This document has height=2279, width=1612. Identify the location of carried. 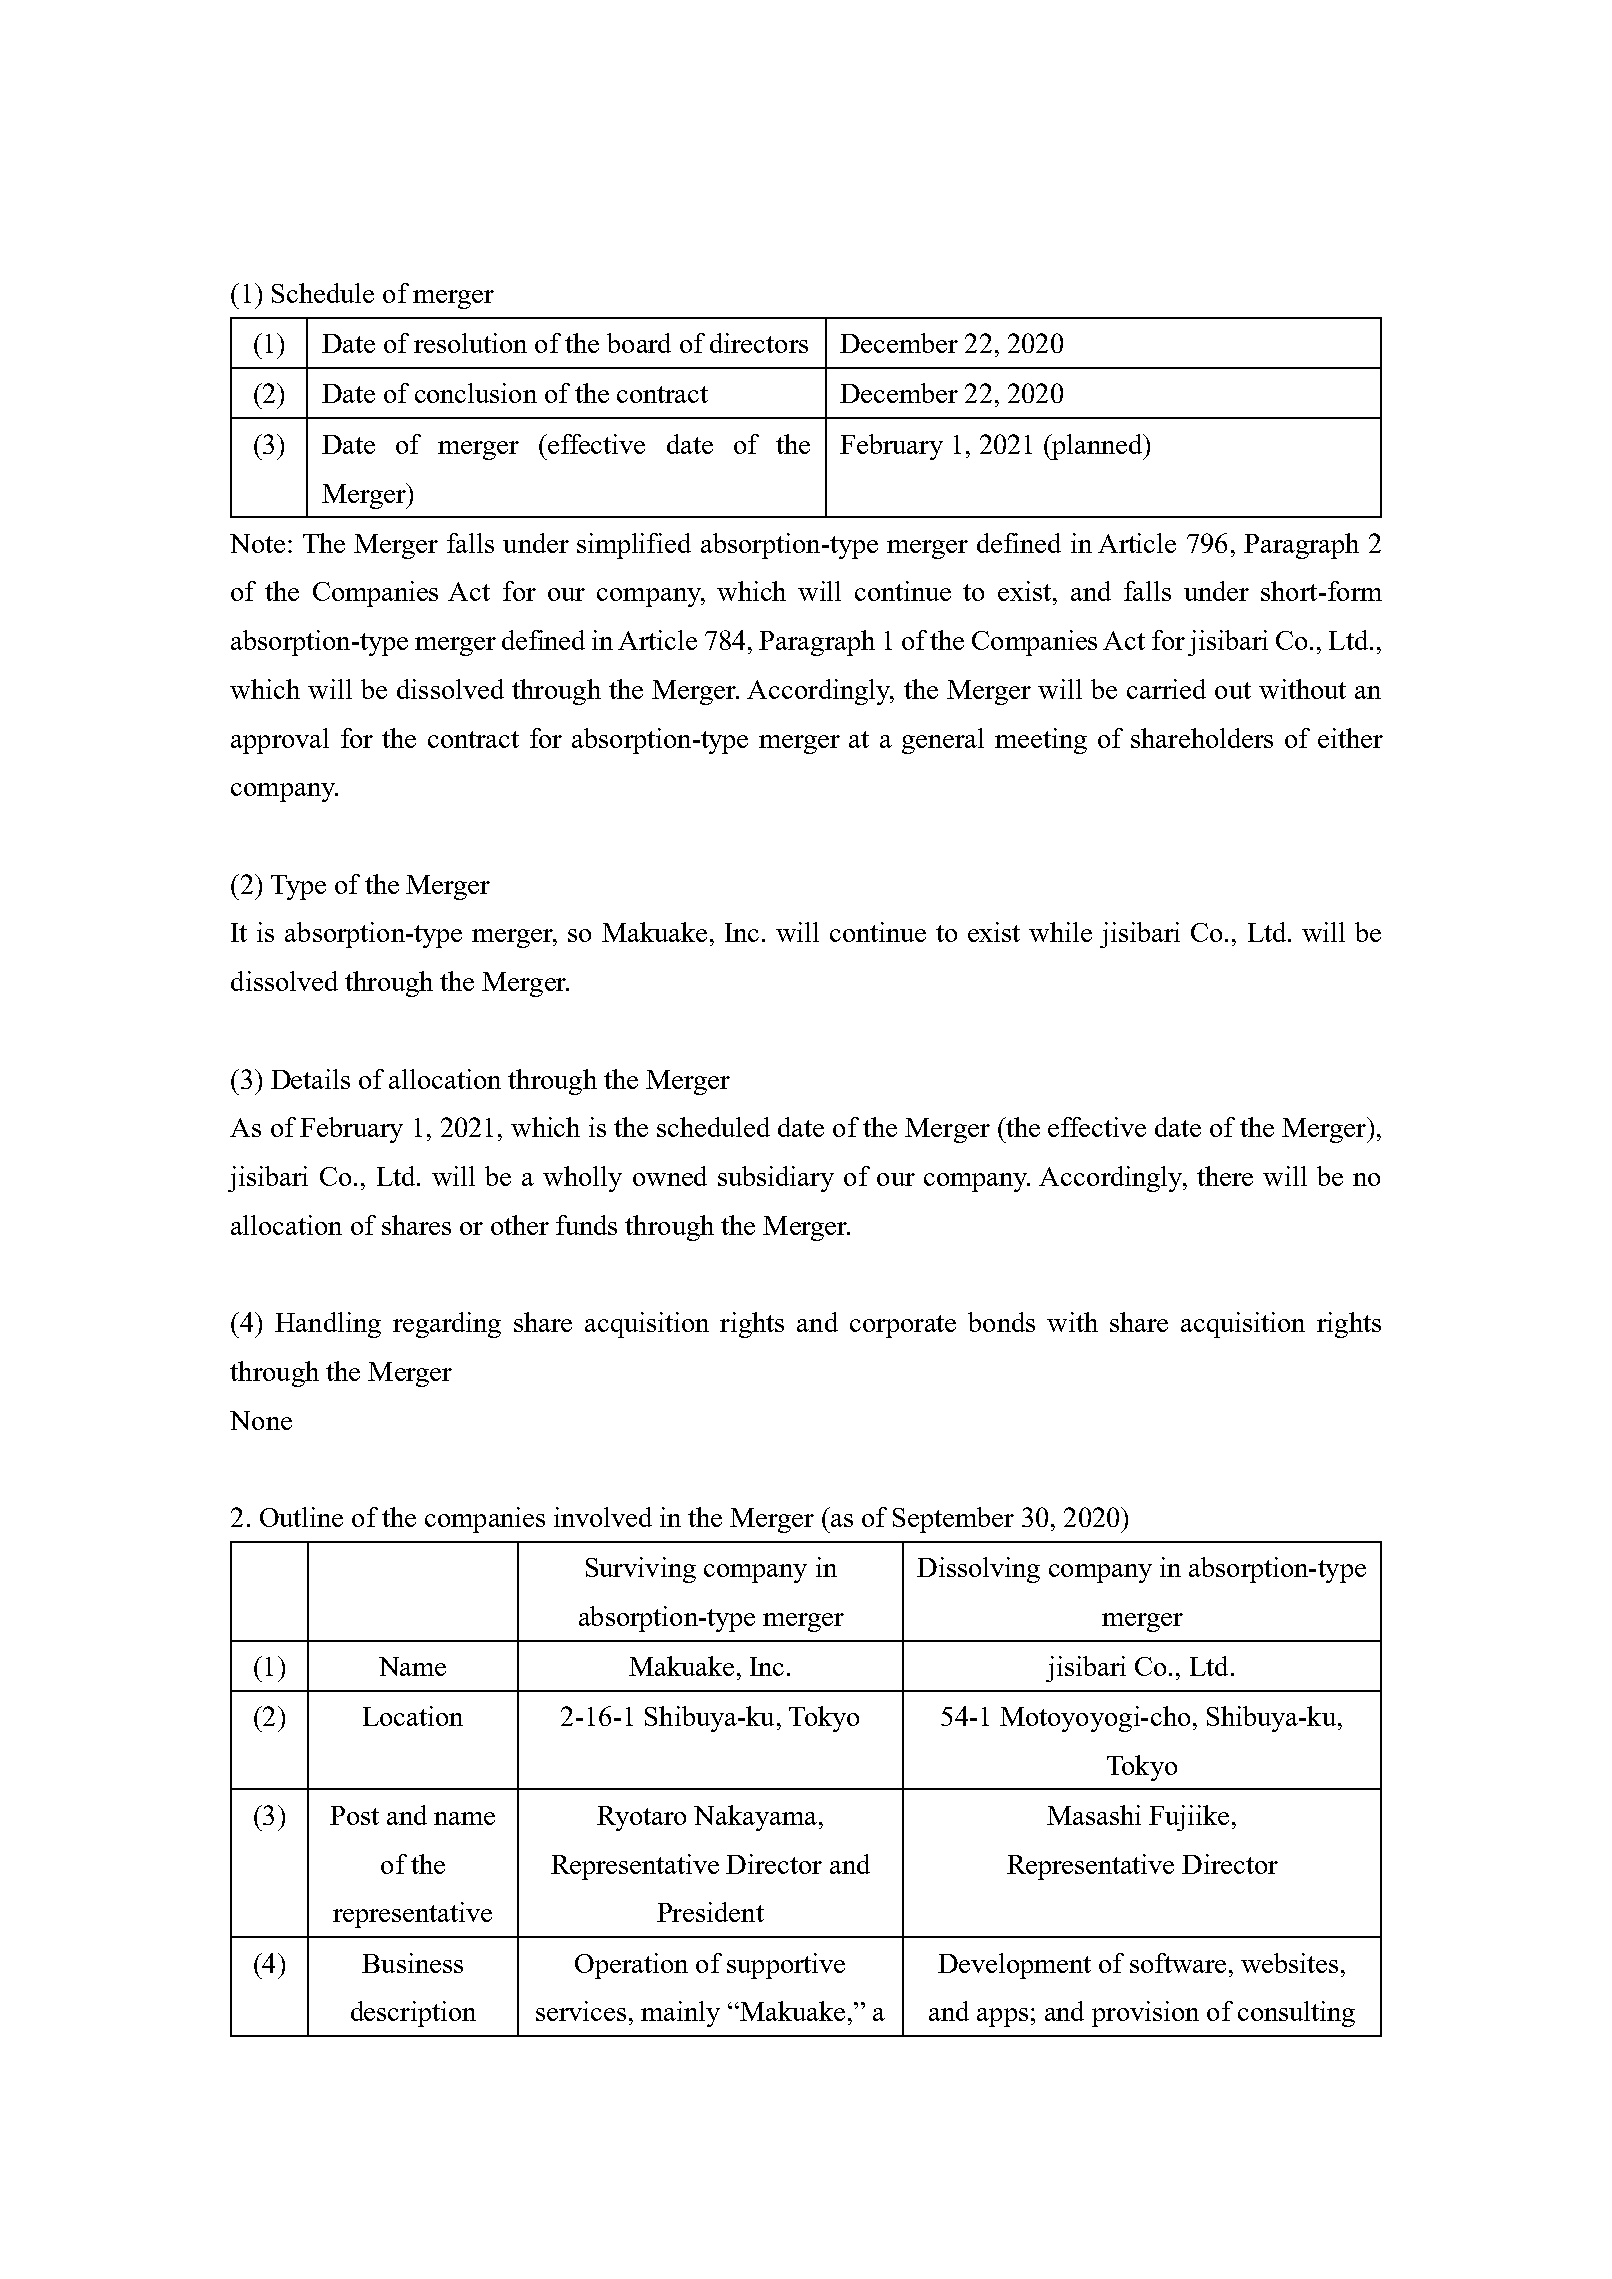
(1166, 689).
